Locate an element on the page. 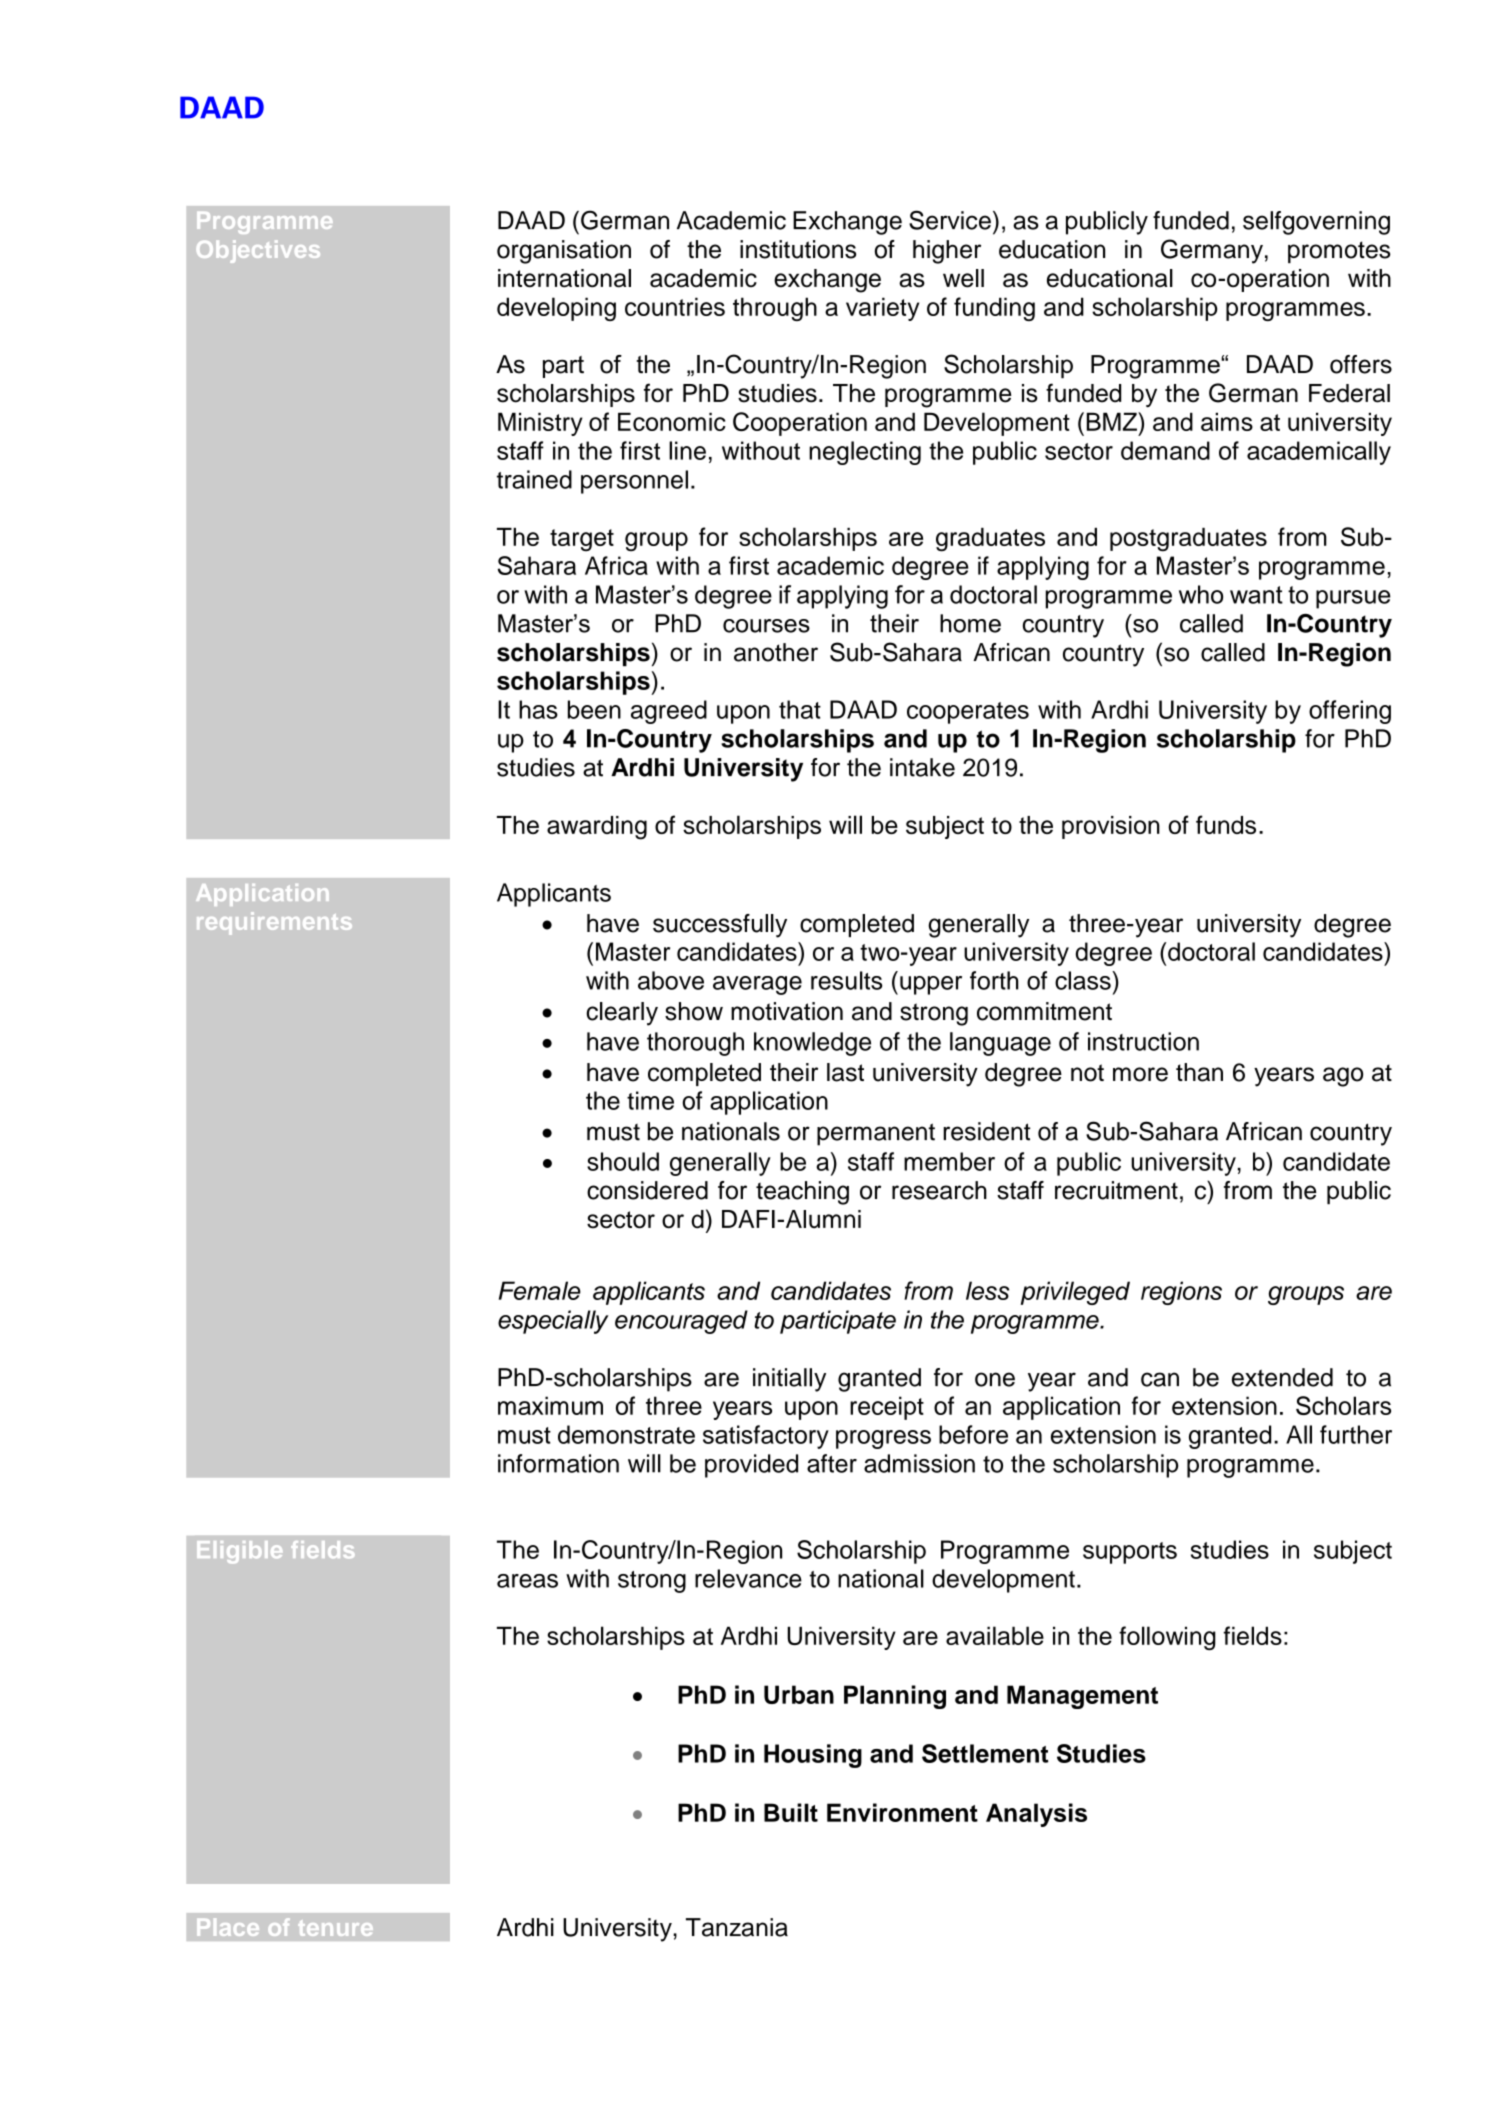 Image resolution: width=1490 pixels, height=2107 pixels. trained is located at coordinates (534, 479).
